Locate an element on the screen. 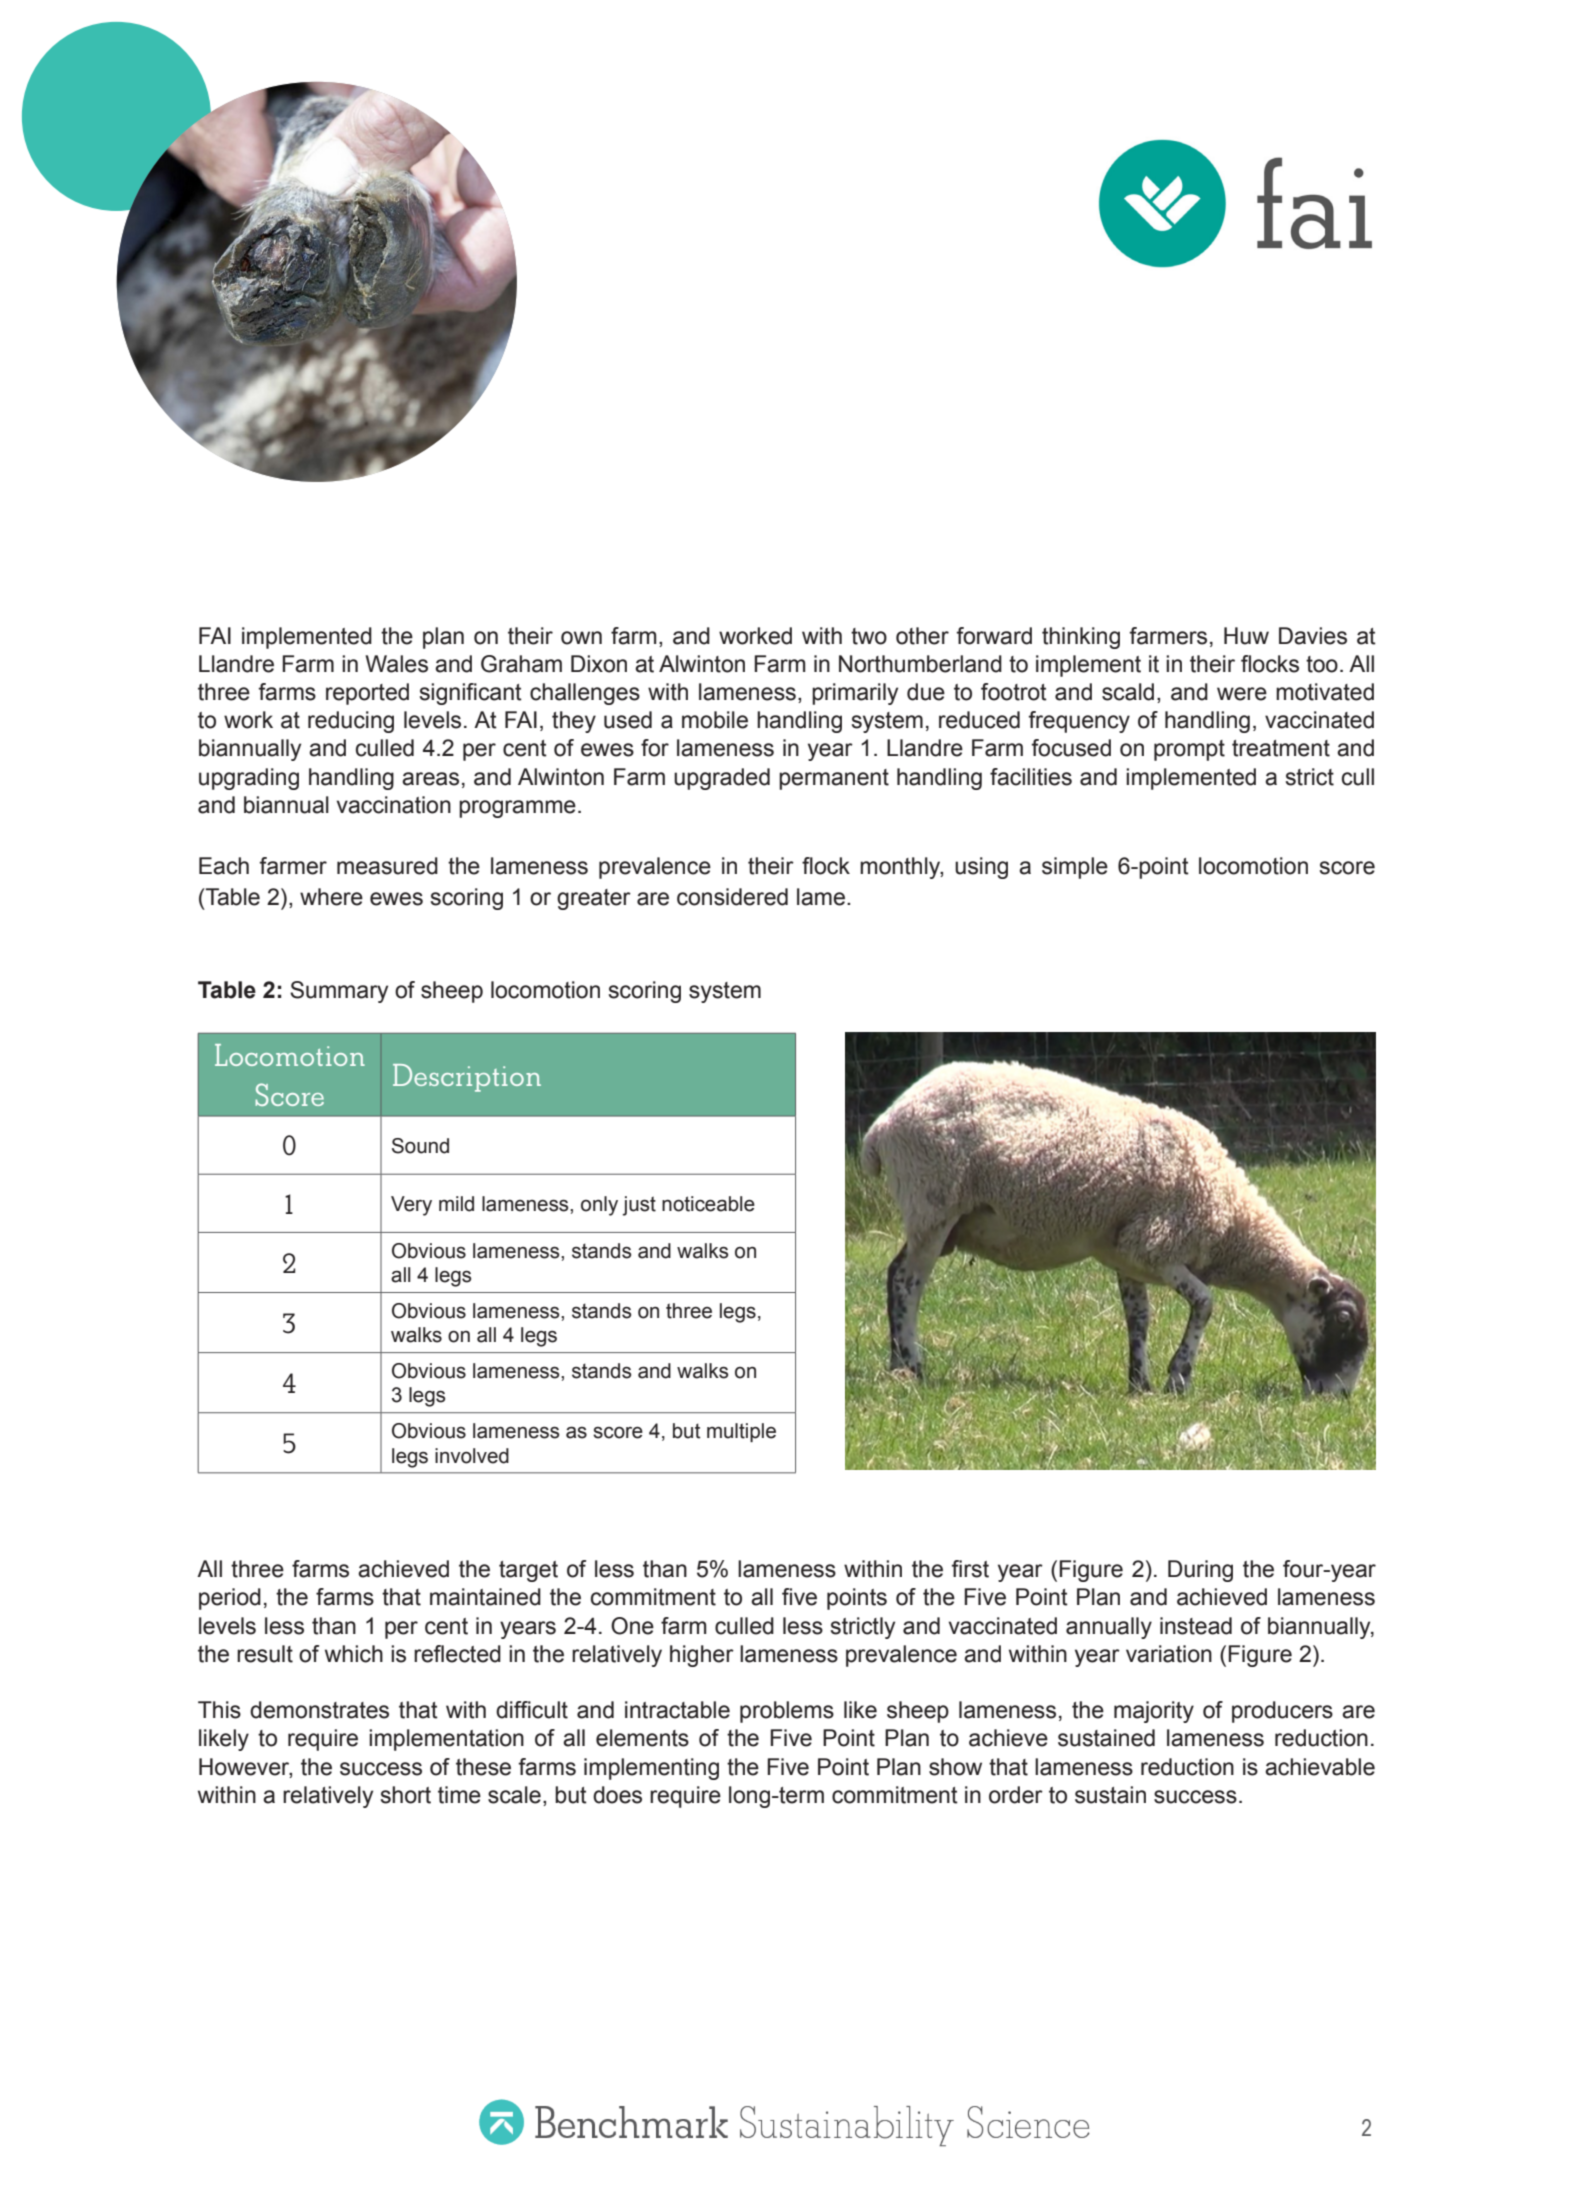 This screenshot has width=1571, height=2204. noticeable is located at coordinates (708, 1204).
